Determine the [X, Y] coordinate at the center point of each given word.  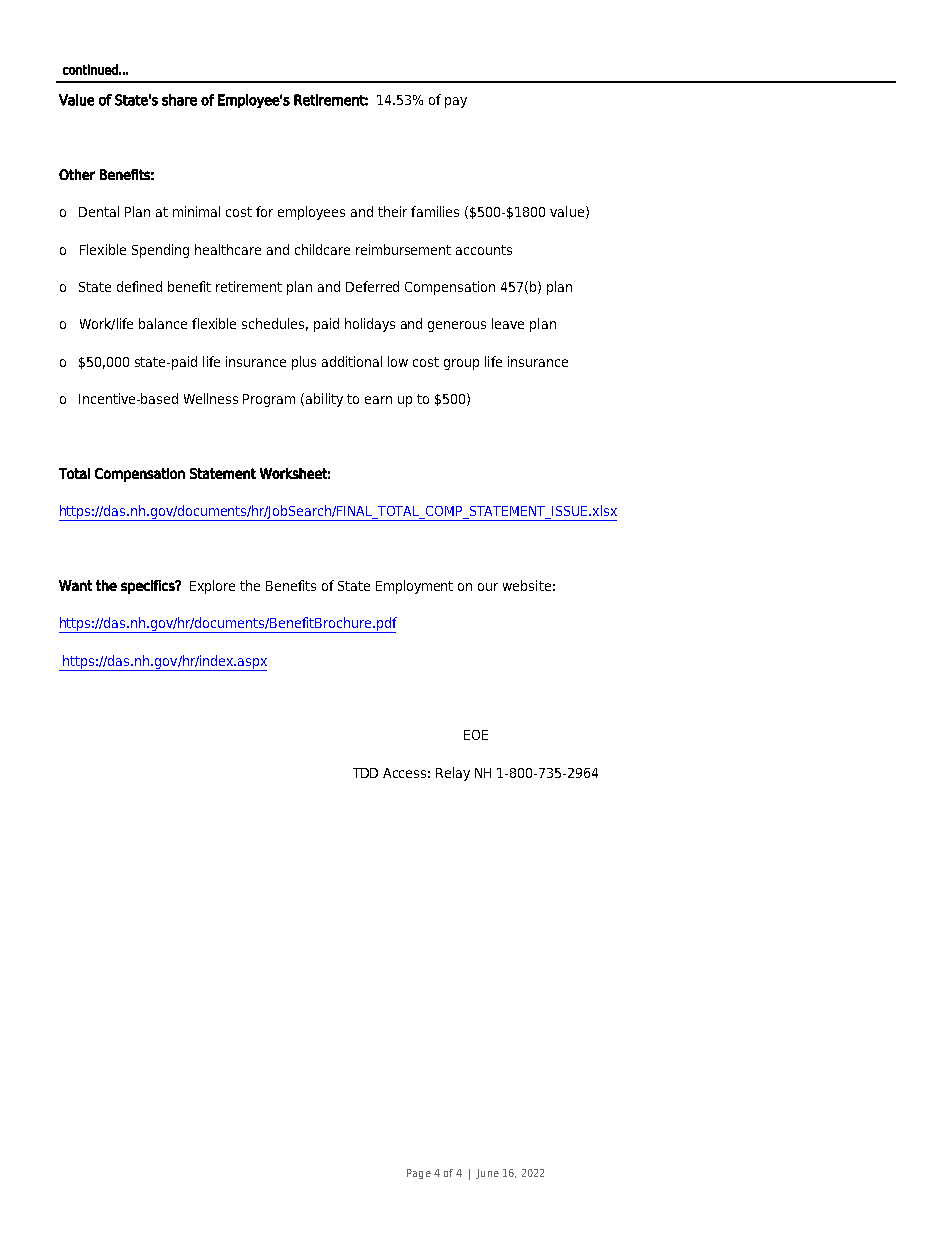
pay [456, 102]
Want [75, 585]
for [264, 211]
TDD [365, 773]
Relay [453, 774]
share [179, 100]
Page [419, 1174]
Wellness [211, 398]
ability [324, 400]
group [461, 364]
